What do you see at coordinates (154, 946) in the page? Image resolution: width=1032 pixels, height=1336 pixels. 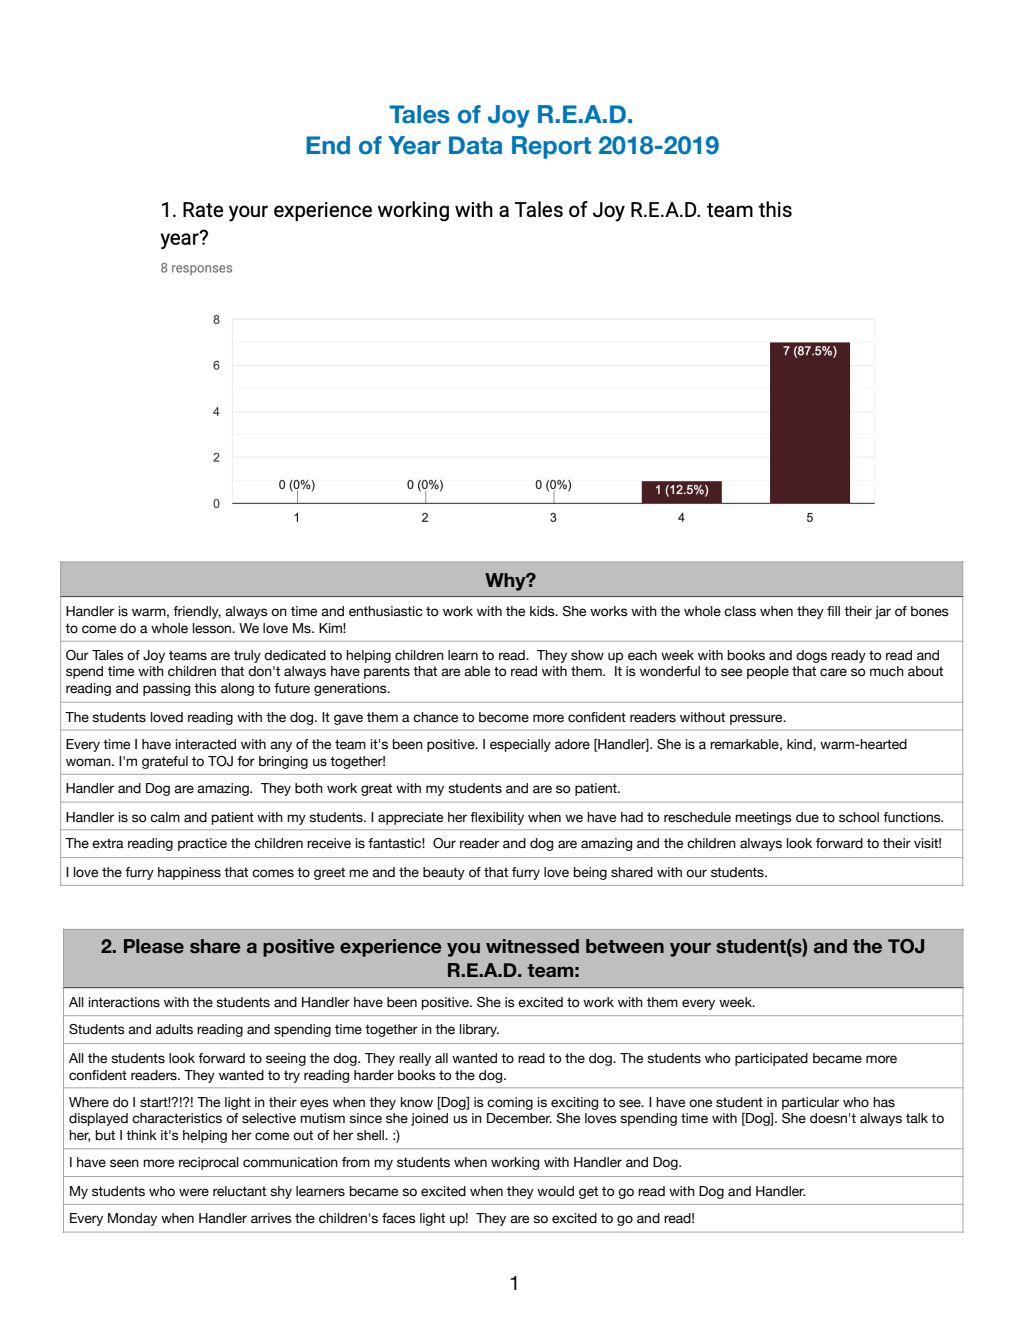 I see `Please` at bounding box center [154, 946].
